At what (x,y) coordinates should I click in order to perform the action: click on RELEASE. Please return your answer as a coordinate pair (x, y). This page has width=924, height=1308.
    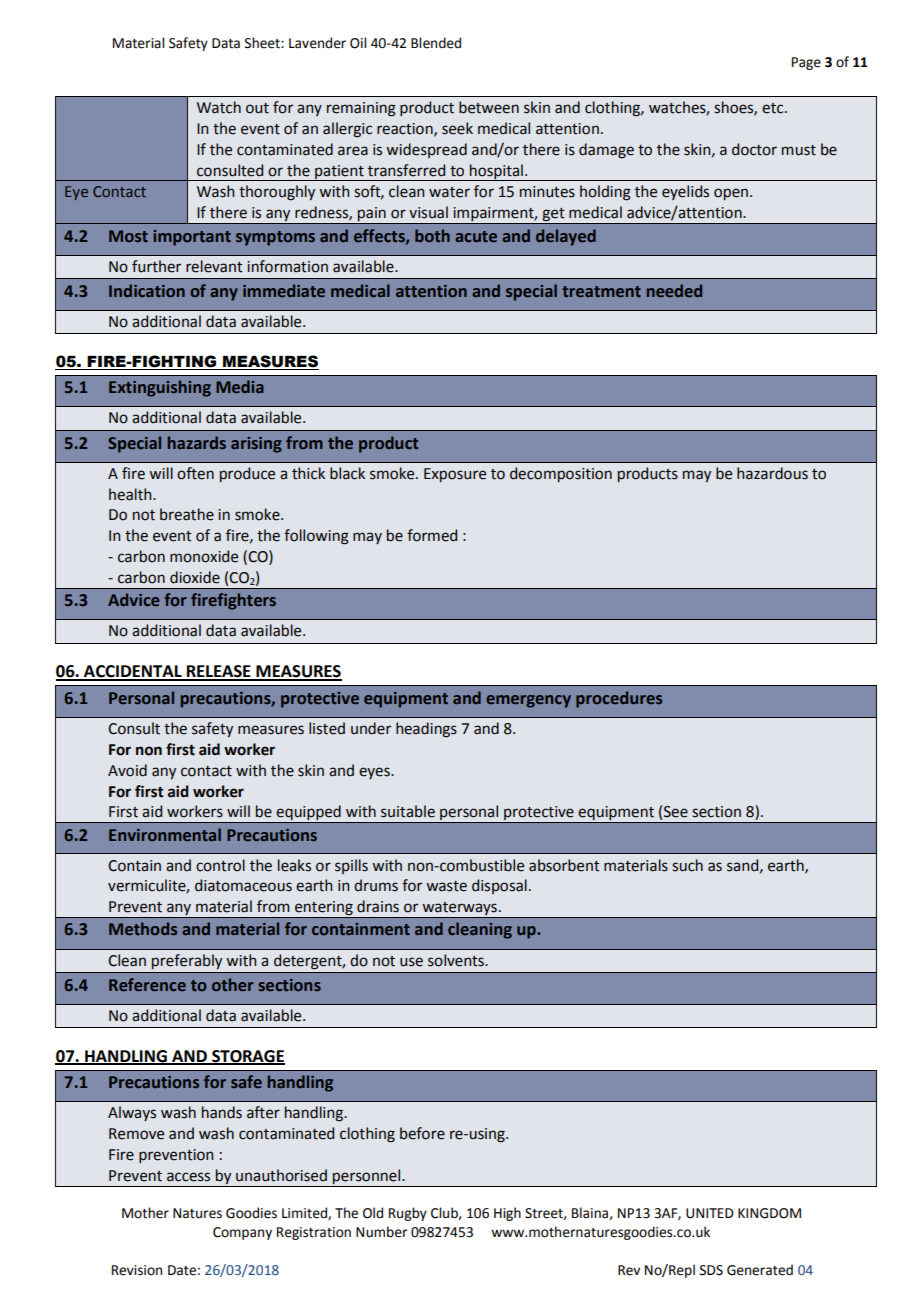
    Looking at the image, I should click on (219, 672).
